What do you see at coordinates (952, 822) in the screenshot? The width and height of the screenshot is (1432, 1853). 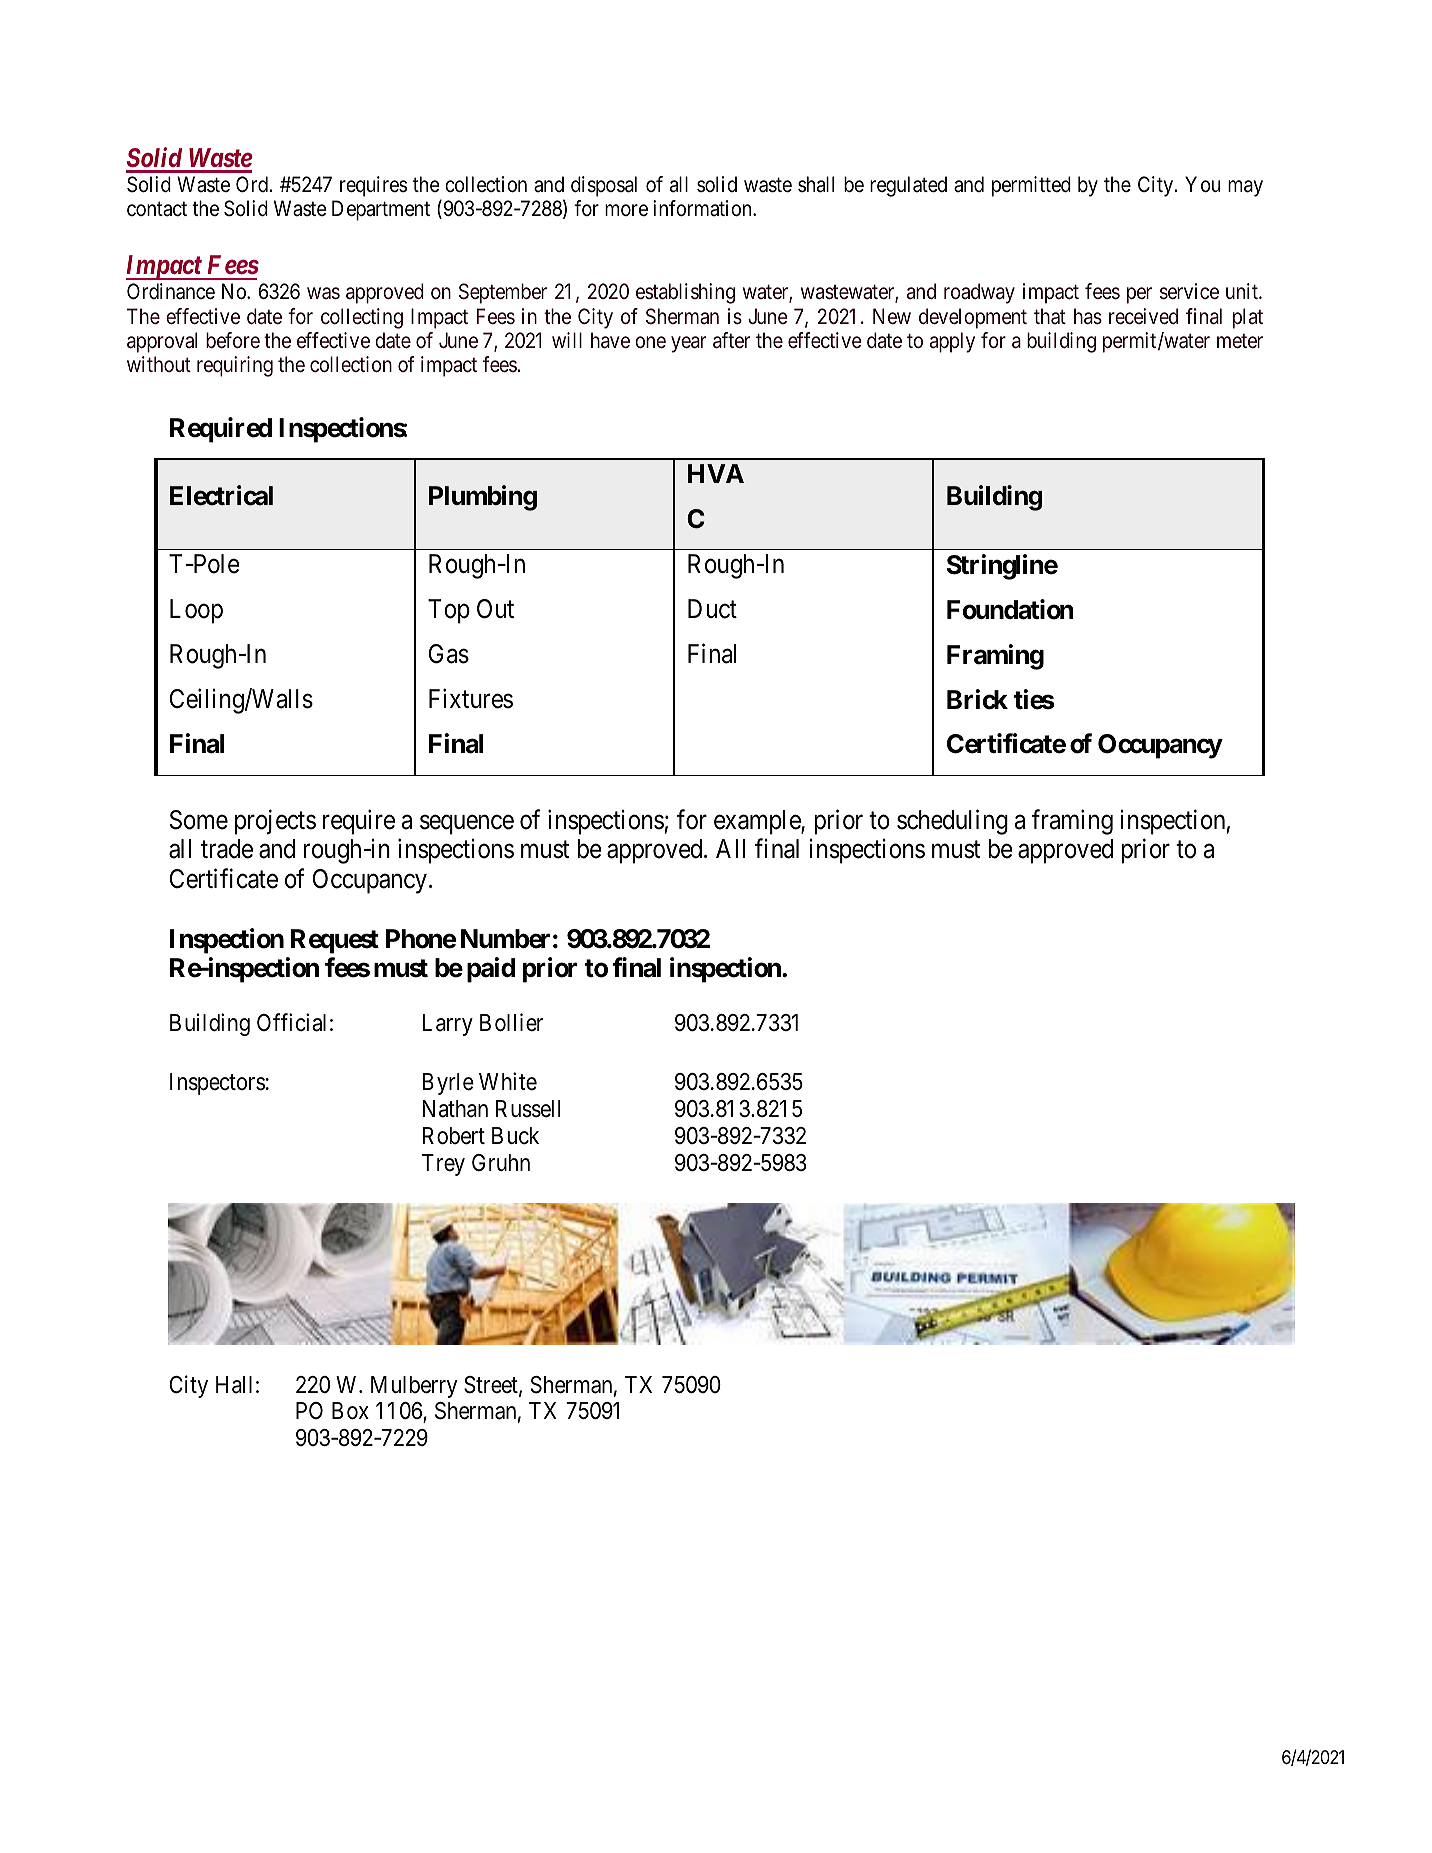 I see `scheduling` at bounding box center [952, 822].
